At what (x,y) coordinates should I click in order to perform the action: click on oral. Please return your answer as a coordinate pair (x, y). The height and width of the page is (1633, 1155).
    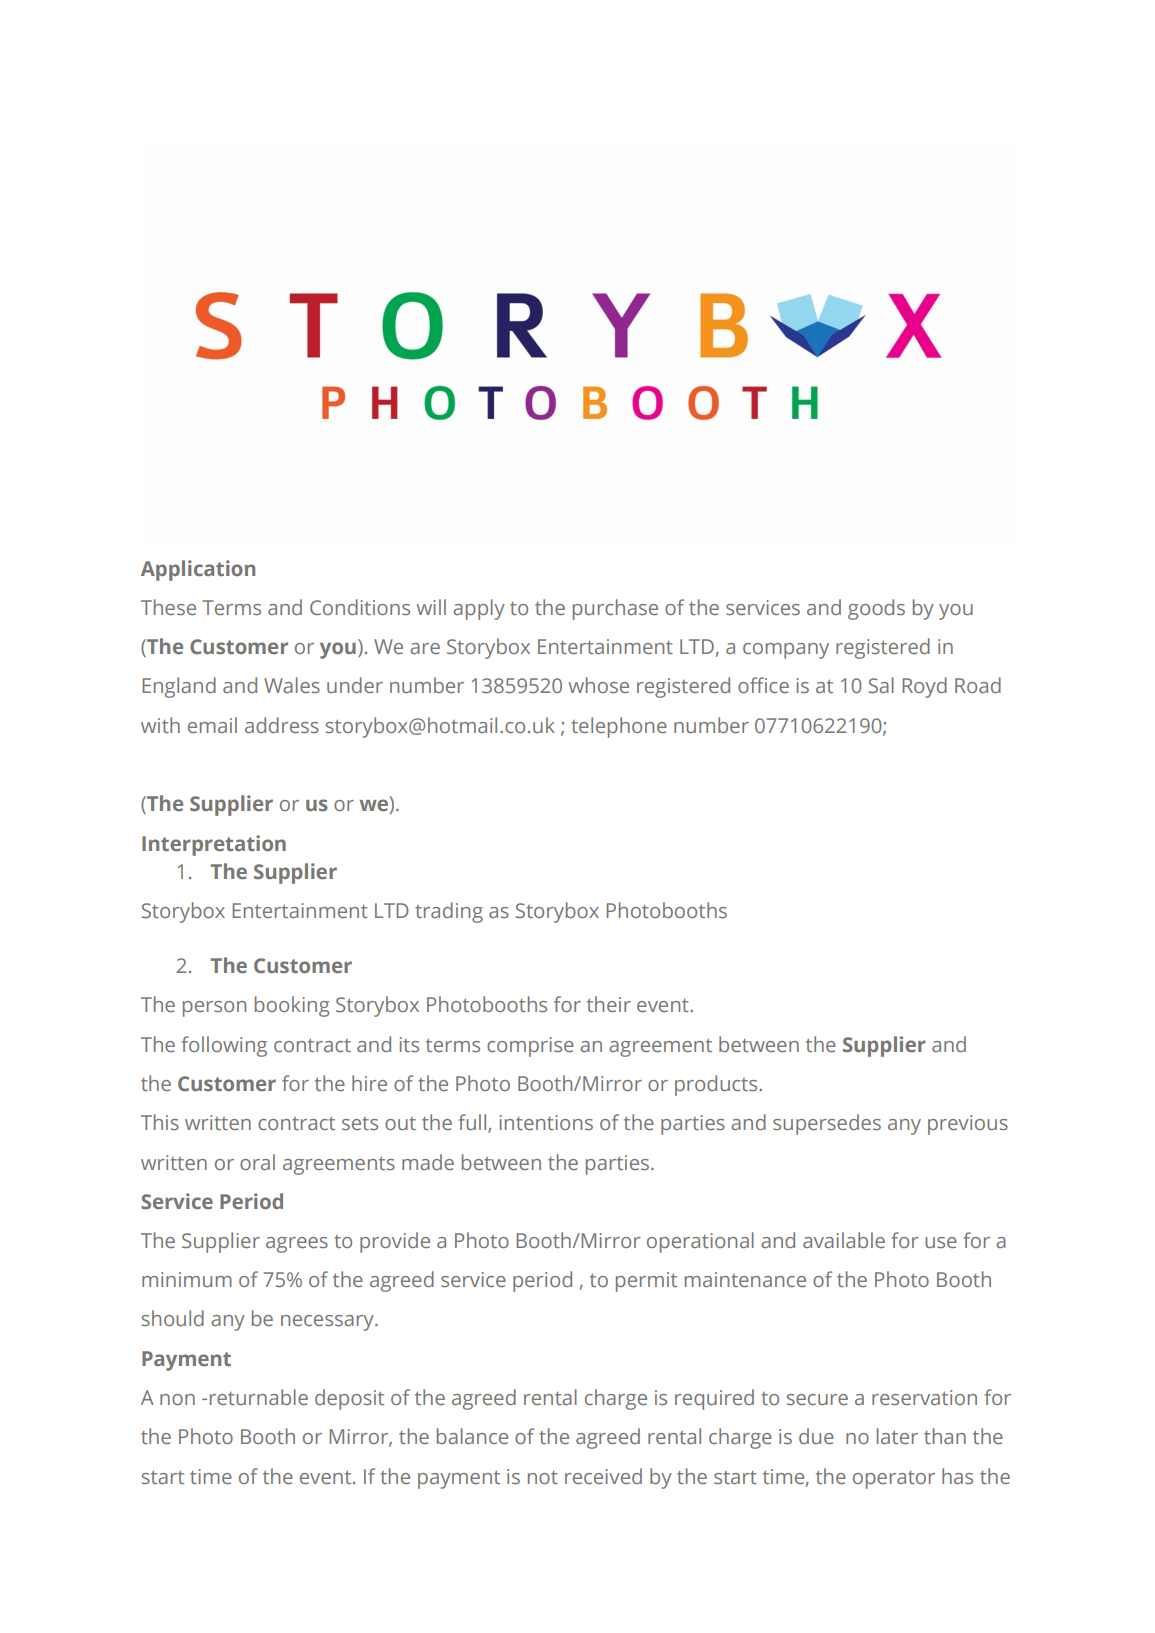
    Looking at the image, I should click on (257, 1162).
